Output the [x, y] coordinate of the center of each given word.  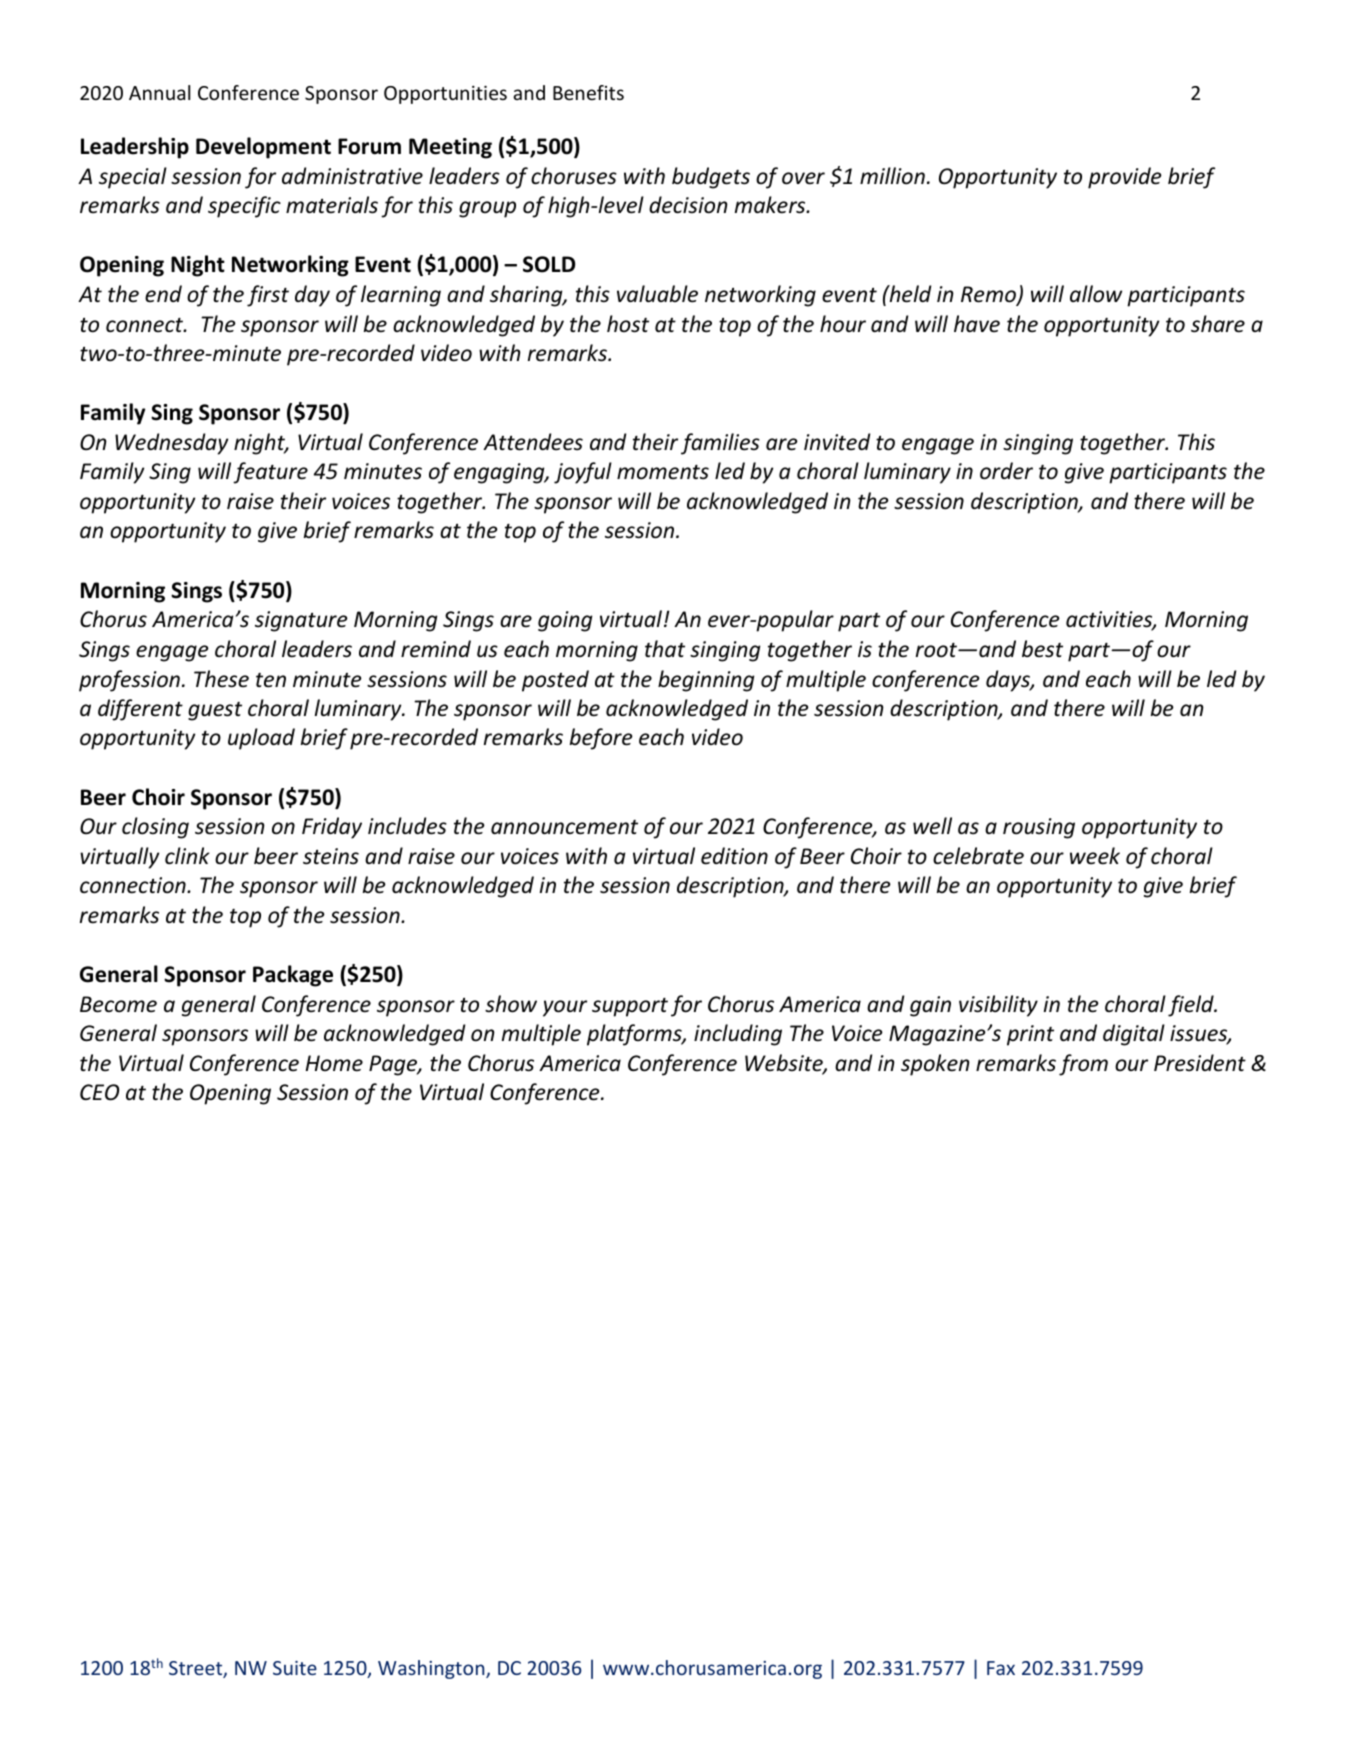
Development [263, 148]
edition [734, 856]
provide [1125, 178]
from [1083, 1065]
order [1006, 471]
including [738, 1035]
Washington [432, 1669]
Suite [295, 1668]
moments [663, 472]
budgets [711, 178]
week [1095, 856]
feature [270, 473]
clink [187, 855]
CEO [99, 1092]
